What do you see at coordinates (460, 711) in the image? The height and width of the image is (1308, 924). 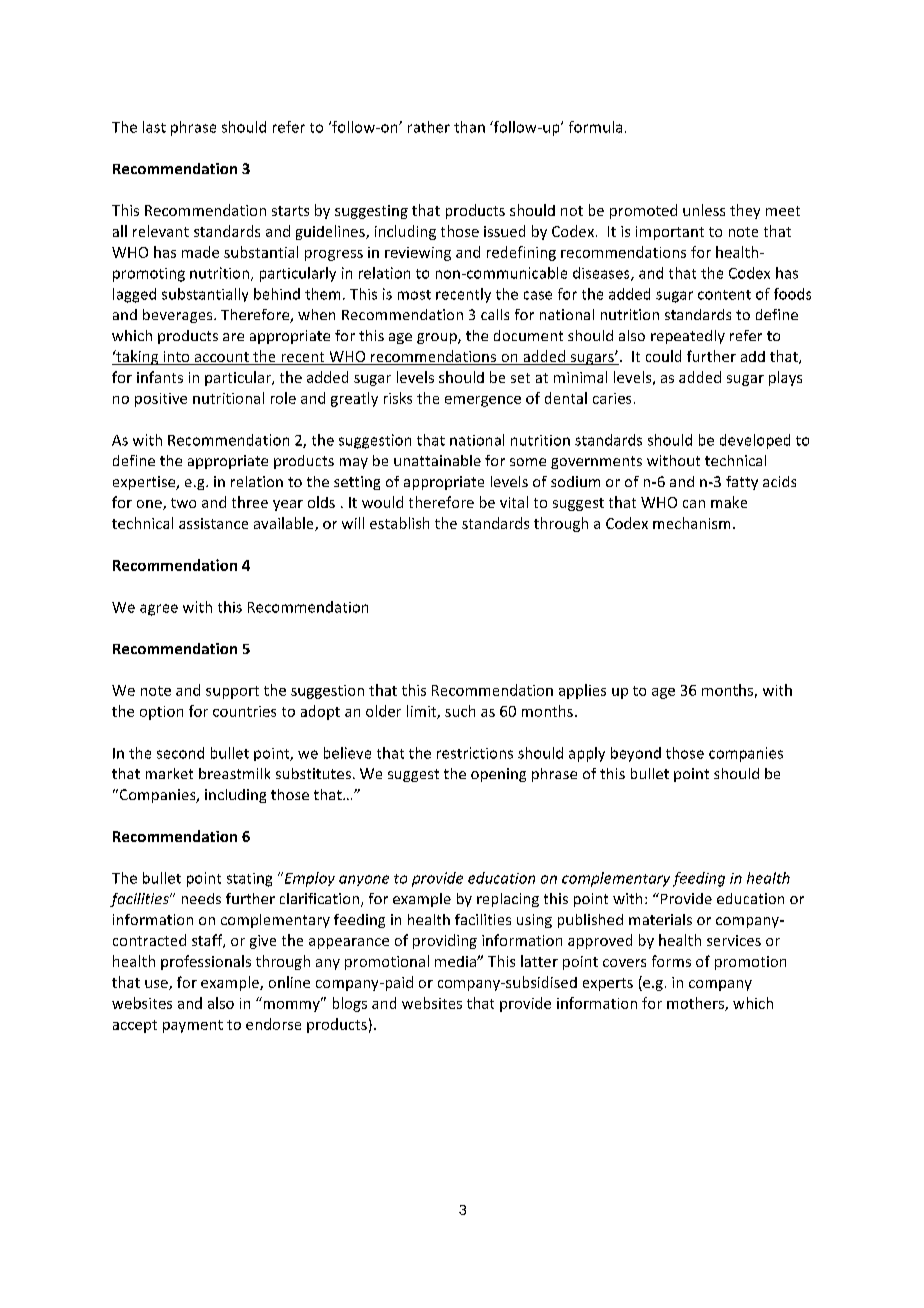 I see `such` at bounding box center [460, 711].
